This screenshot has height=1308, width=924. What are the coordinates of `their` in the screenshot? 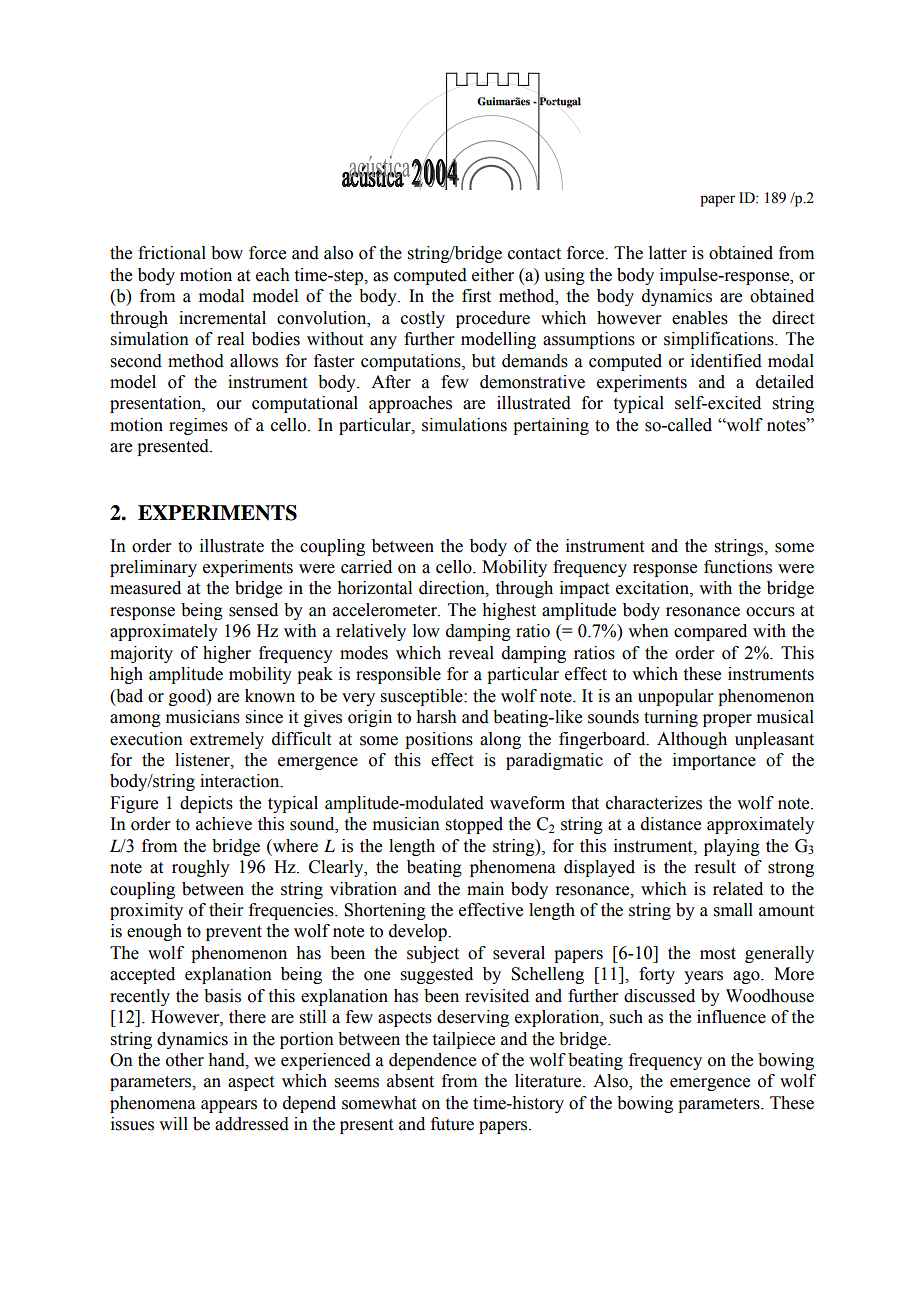 It's located at (226, 910).
